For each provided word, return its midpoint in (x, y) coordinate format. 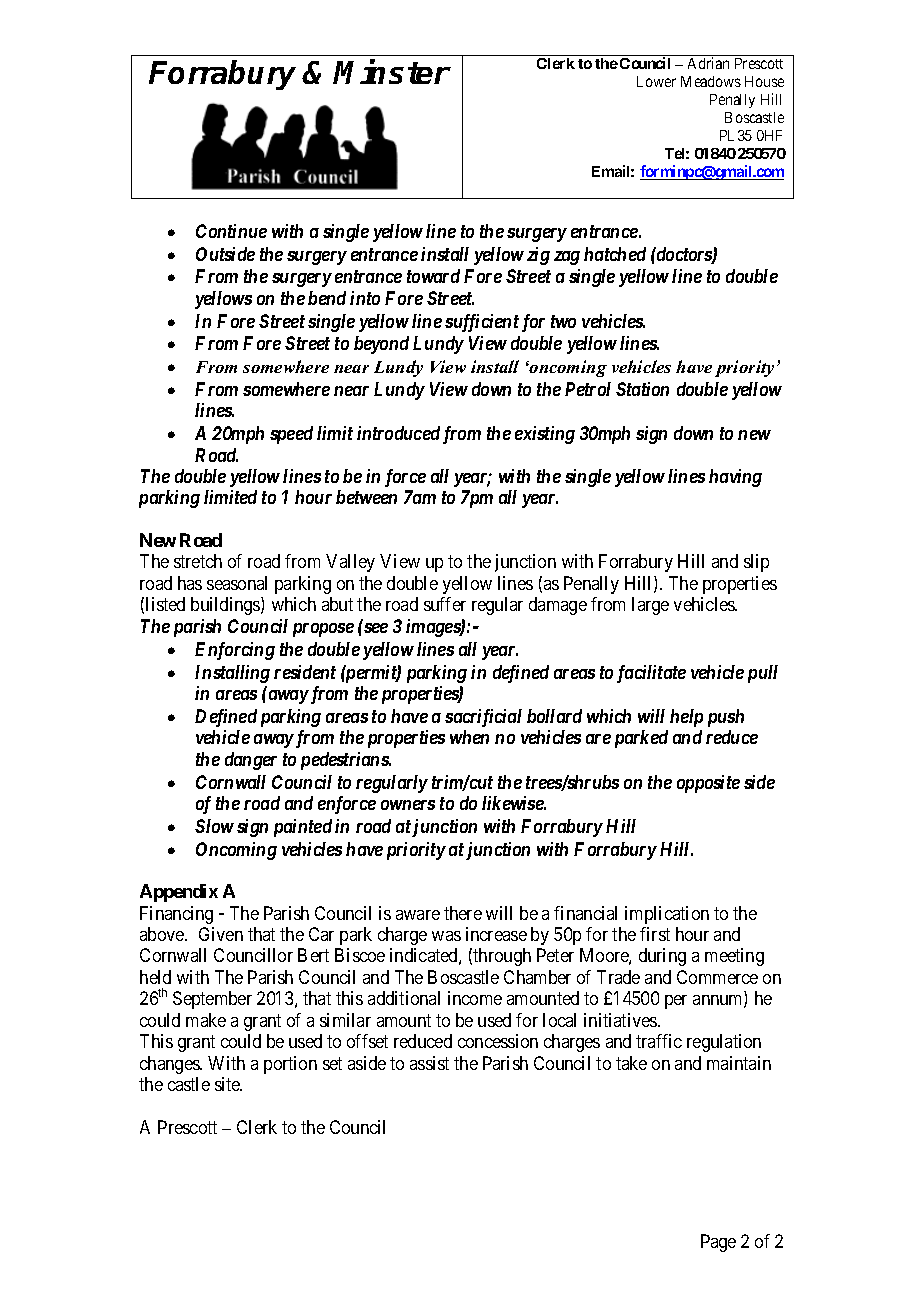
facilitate (651, 674)
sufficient (482, 323)
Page (718, 1243)
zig (538, 256)
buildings (226, 606)
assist (429, 1063)
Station (642, 389)
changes (170, 1065)
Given (221, 934)
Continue (231, 231)
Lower (656, 81)
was (446, 936)
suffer (445, 604)
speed (291, 435)
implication (667, 915)
